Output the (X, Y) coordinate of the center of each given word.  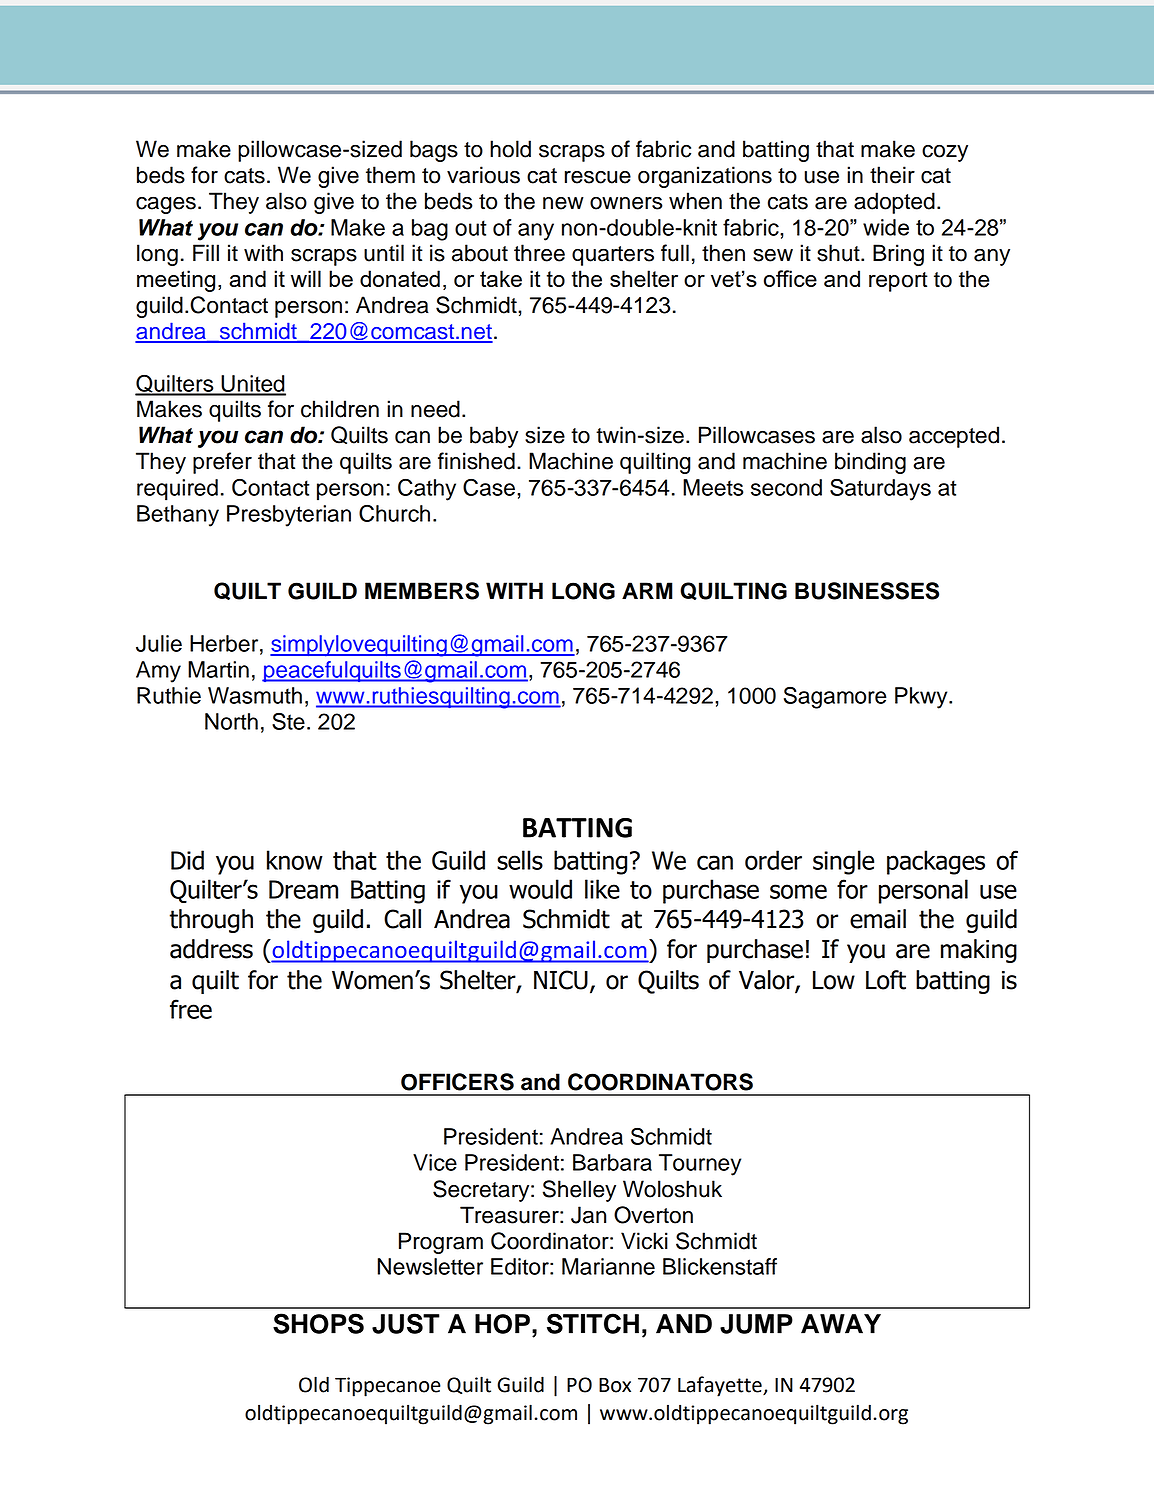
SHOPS (318, 1323)
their (892, 175)
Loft (886, 980)
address (211, 949)
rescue (598, 177)
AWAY (841, 1324)
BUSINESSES (867, 591)
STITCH (593, 1323)
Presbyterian (289, 516)
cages (166, 205)
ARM (647, 590)
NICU (561, 980)
